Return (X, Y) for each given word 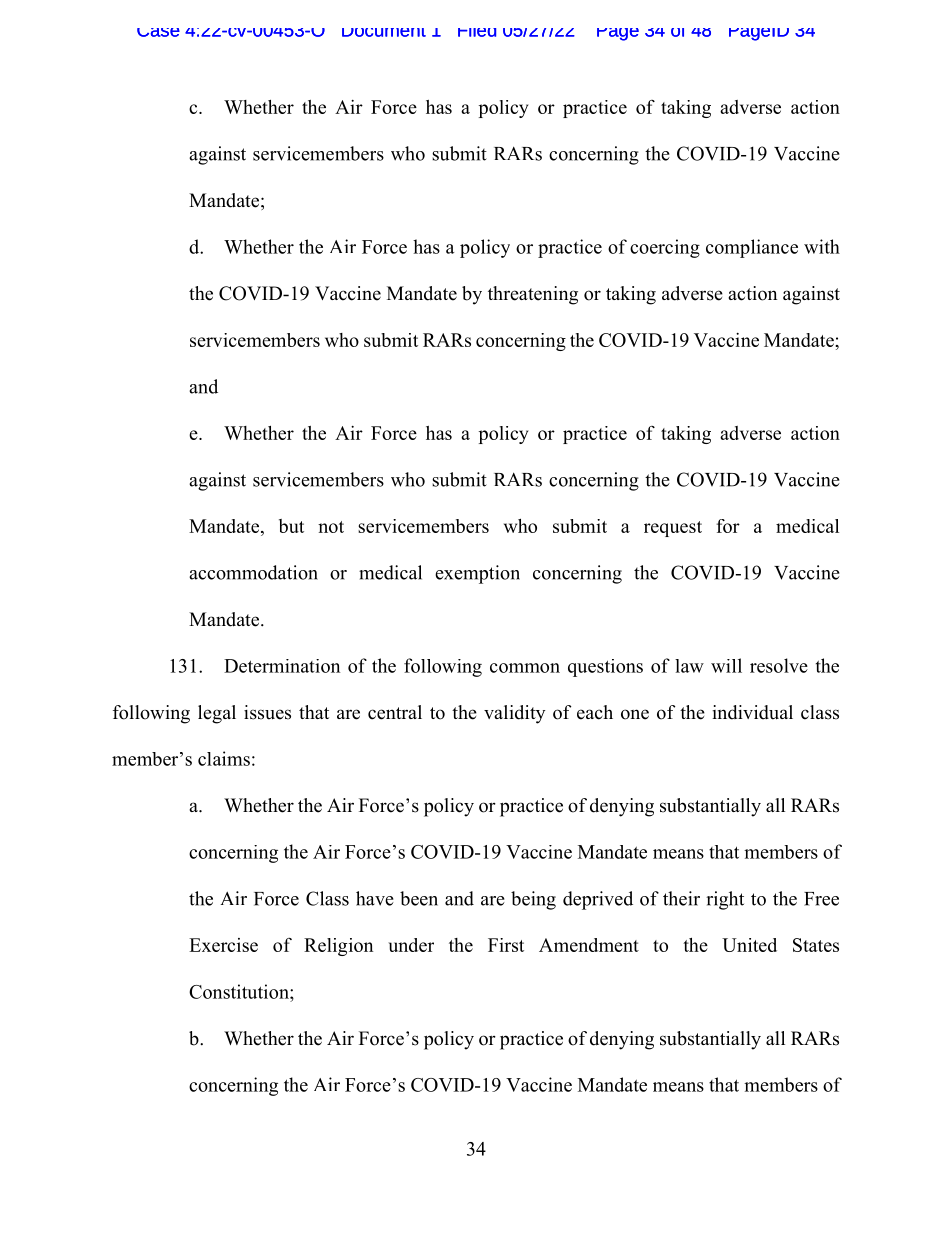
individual (752, 712)
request (673, 529)
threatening (533, 295)
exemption (477, 574)
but (291, 526)
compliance (752, 248)
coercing (665, 248)
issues (267, 712)
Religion (338, 947)
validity (514, 714)
